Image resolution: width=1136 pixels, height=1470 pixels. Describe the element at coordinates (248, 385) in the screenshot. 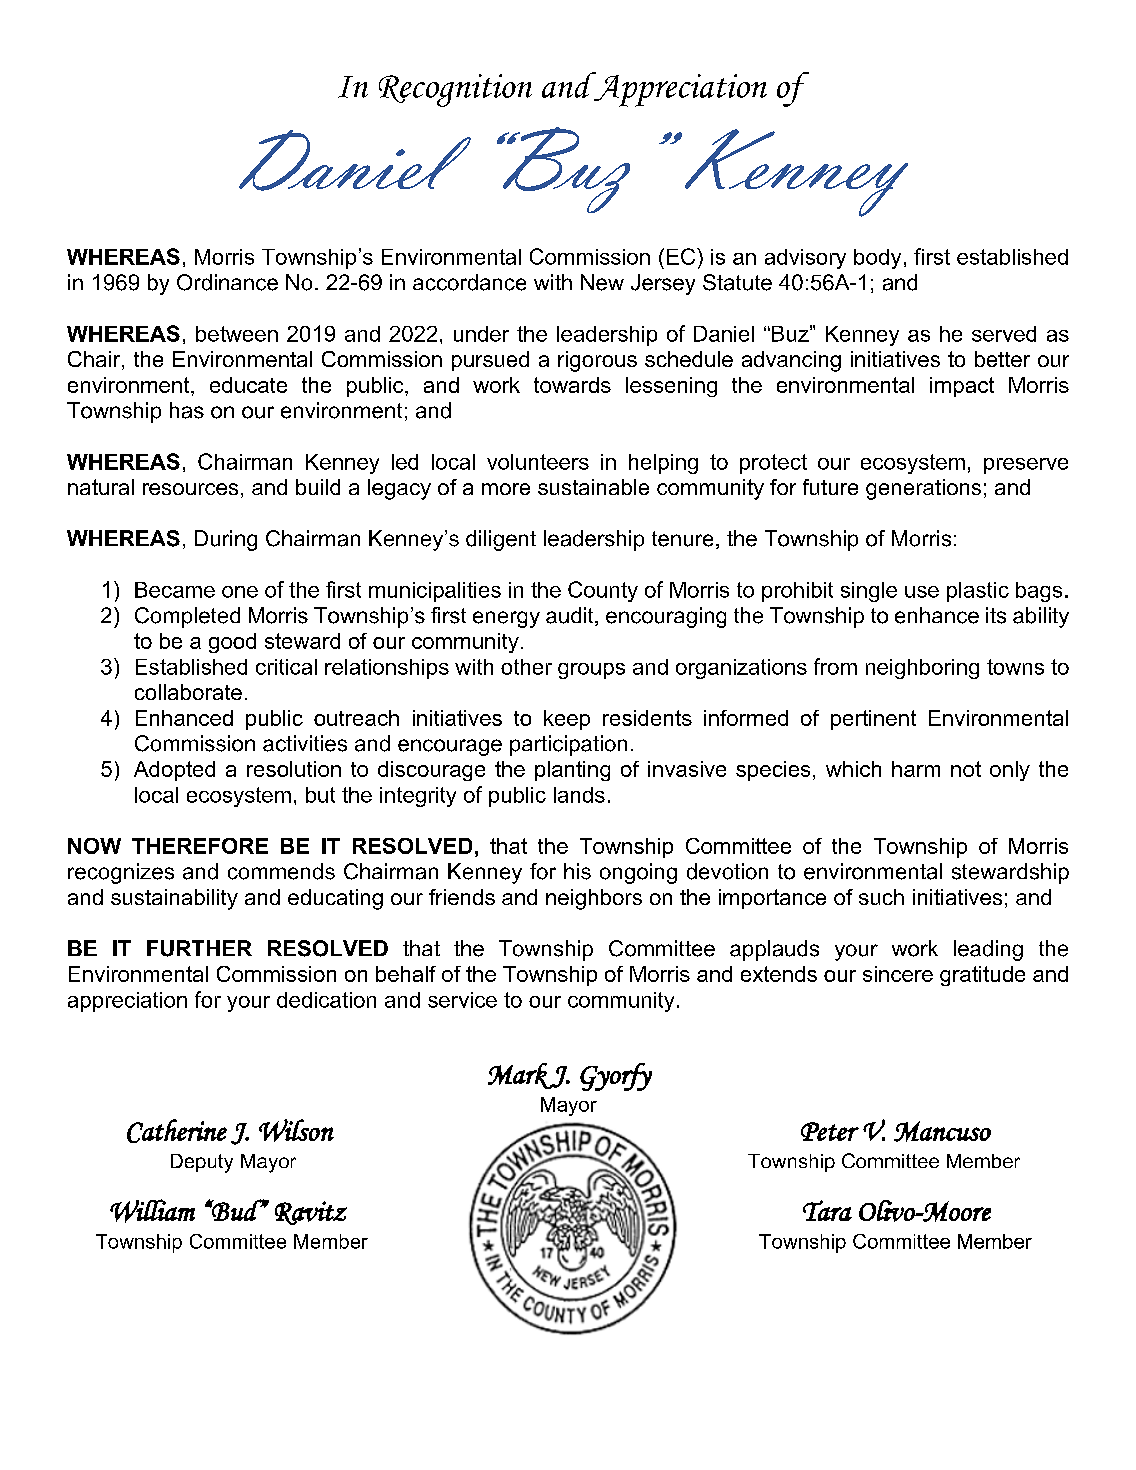

I see `educate` at that location.
